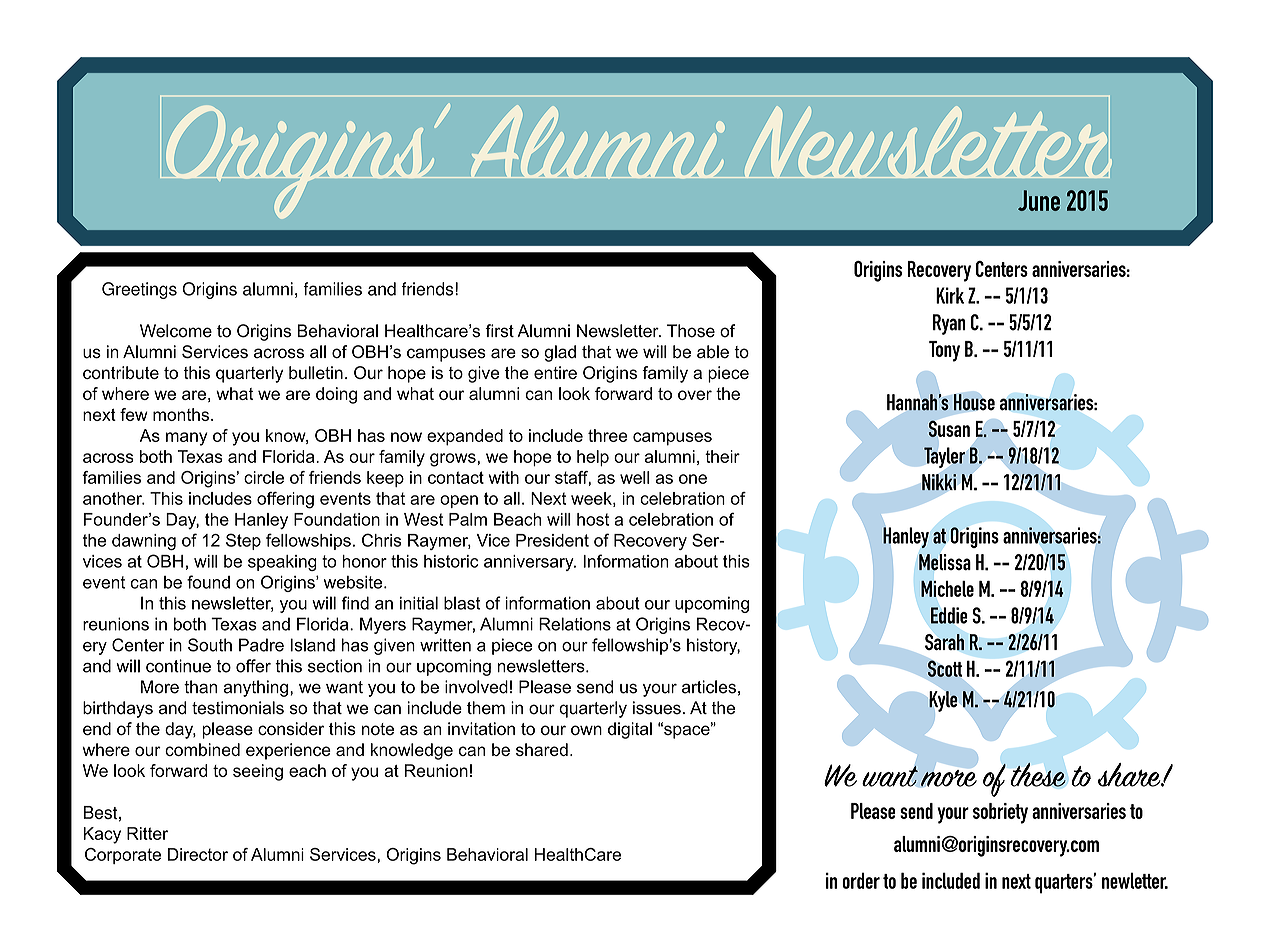 Image resolution: width=1270 pixels, height=952 pixels. Describe the element at coordinates (586, 730) in the image. I see `own` at that location.
